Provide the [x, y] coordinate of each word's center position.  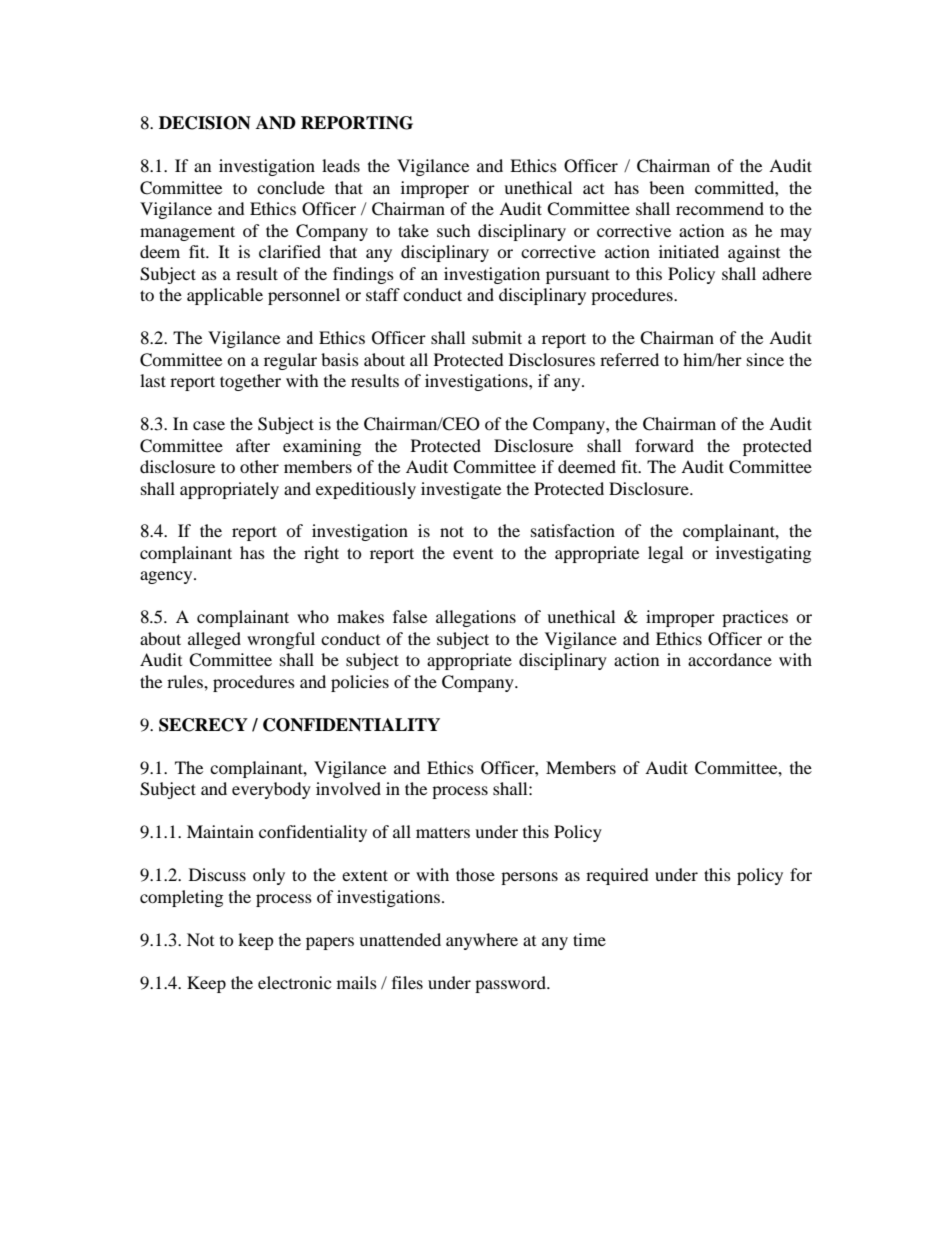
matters [443, 832]
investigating [763, 554]
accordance [730, 659]
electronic [294, 982]
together [250, 382]
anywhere [482, 941]
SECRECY [203, 725]
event [473, 554]
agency [167, 577]
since [765, 359]
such [454, 230]
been [666, 187]
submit [497, 337]
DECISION [205, 123]
